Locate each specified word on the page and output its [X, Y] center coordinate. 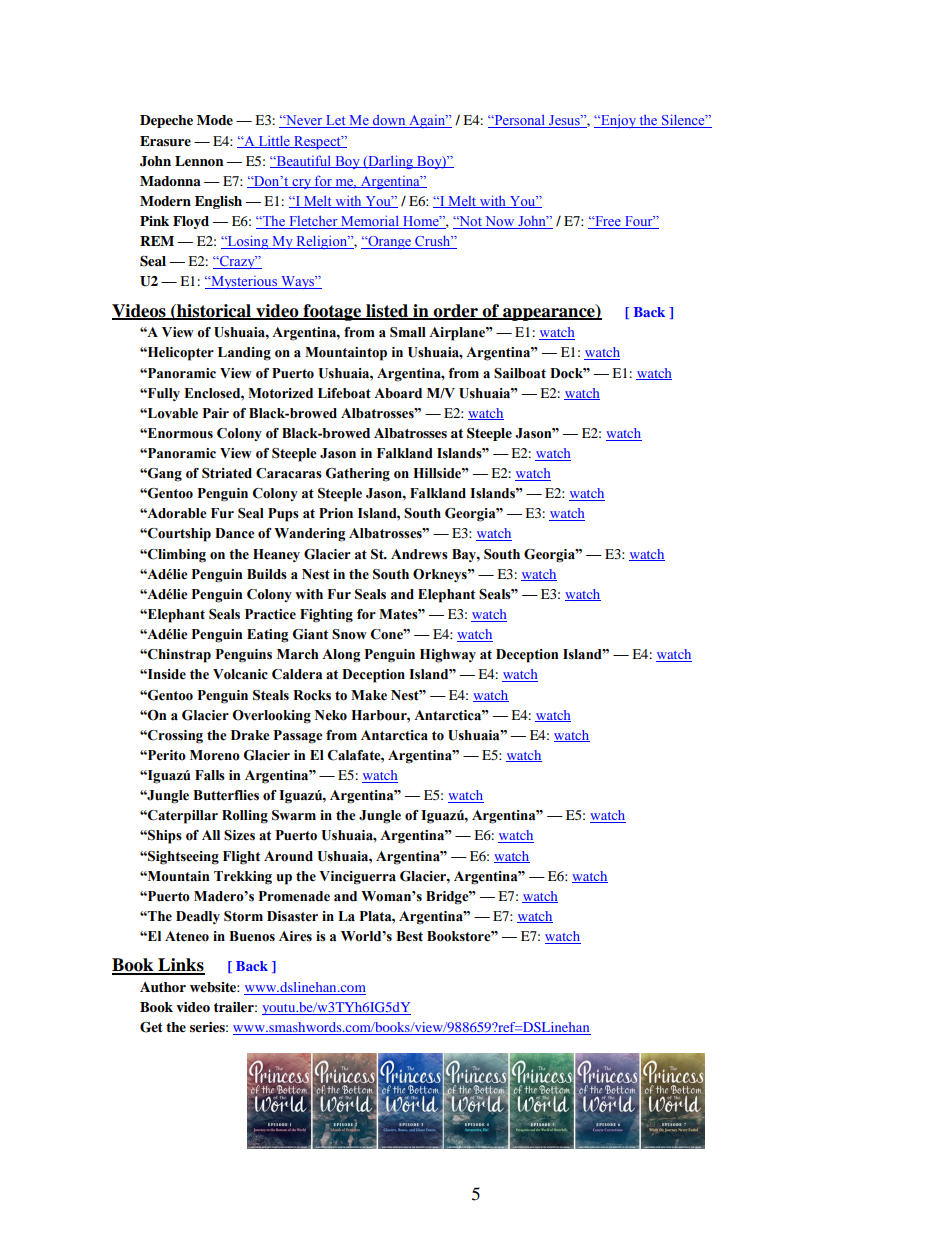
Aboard [398, 393]
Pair [216, 413]
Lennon [199, 161]
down [389, 121]
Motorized [280, 393]
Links [180, 966]
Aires [295, 936]
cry [301, 184]
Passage [298, 737]
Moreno [215, 755]
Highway [448, 656]
